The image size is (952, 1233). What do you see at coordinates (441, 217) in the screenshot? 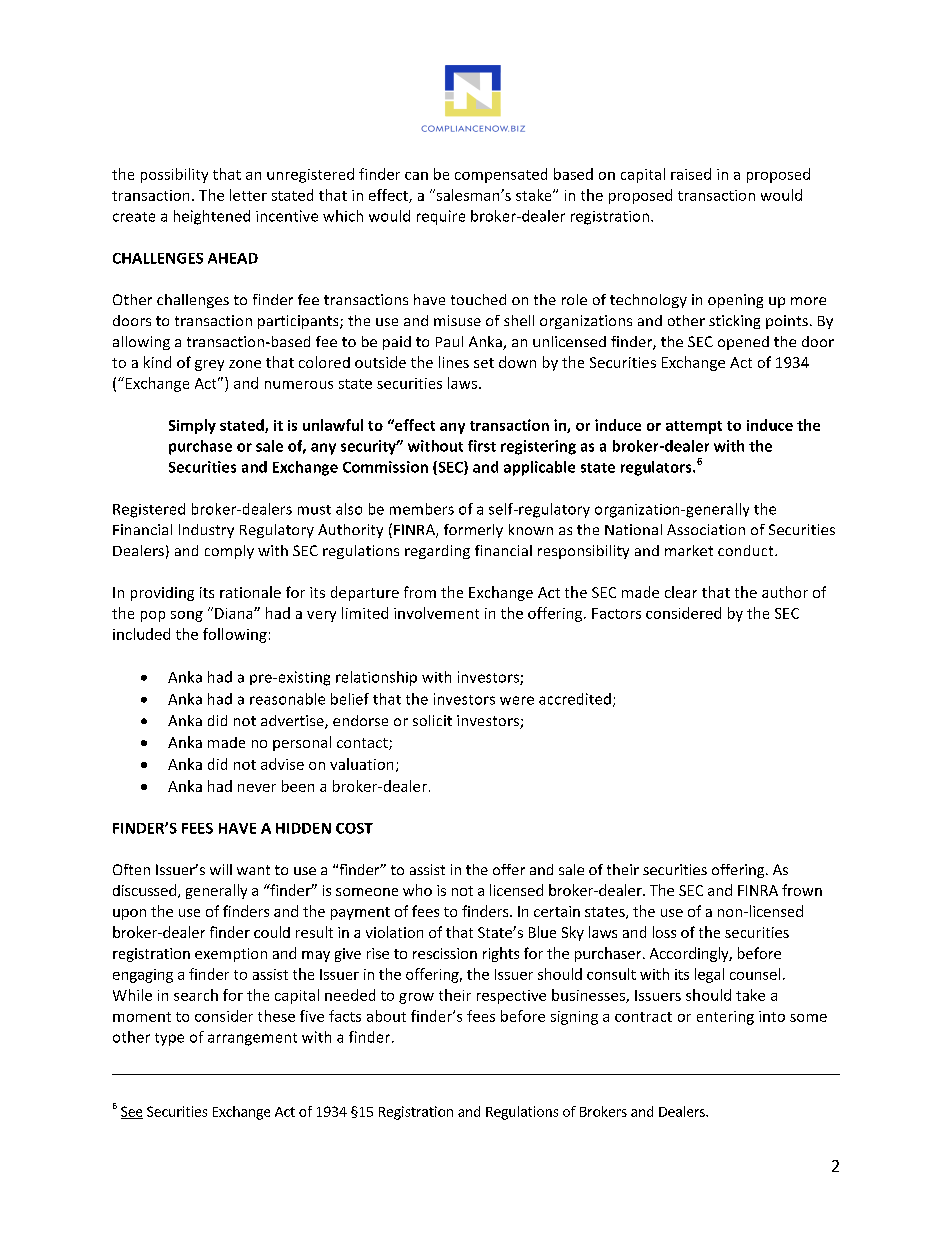
I see `require` at bounding box center [441, 217].
